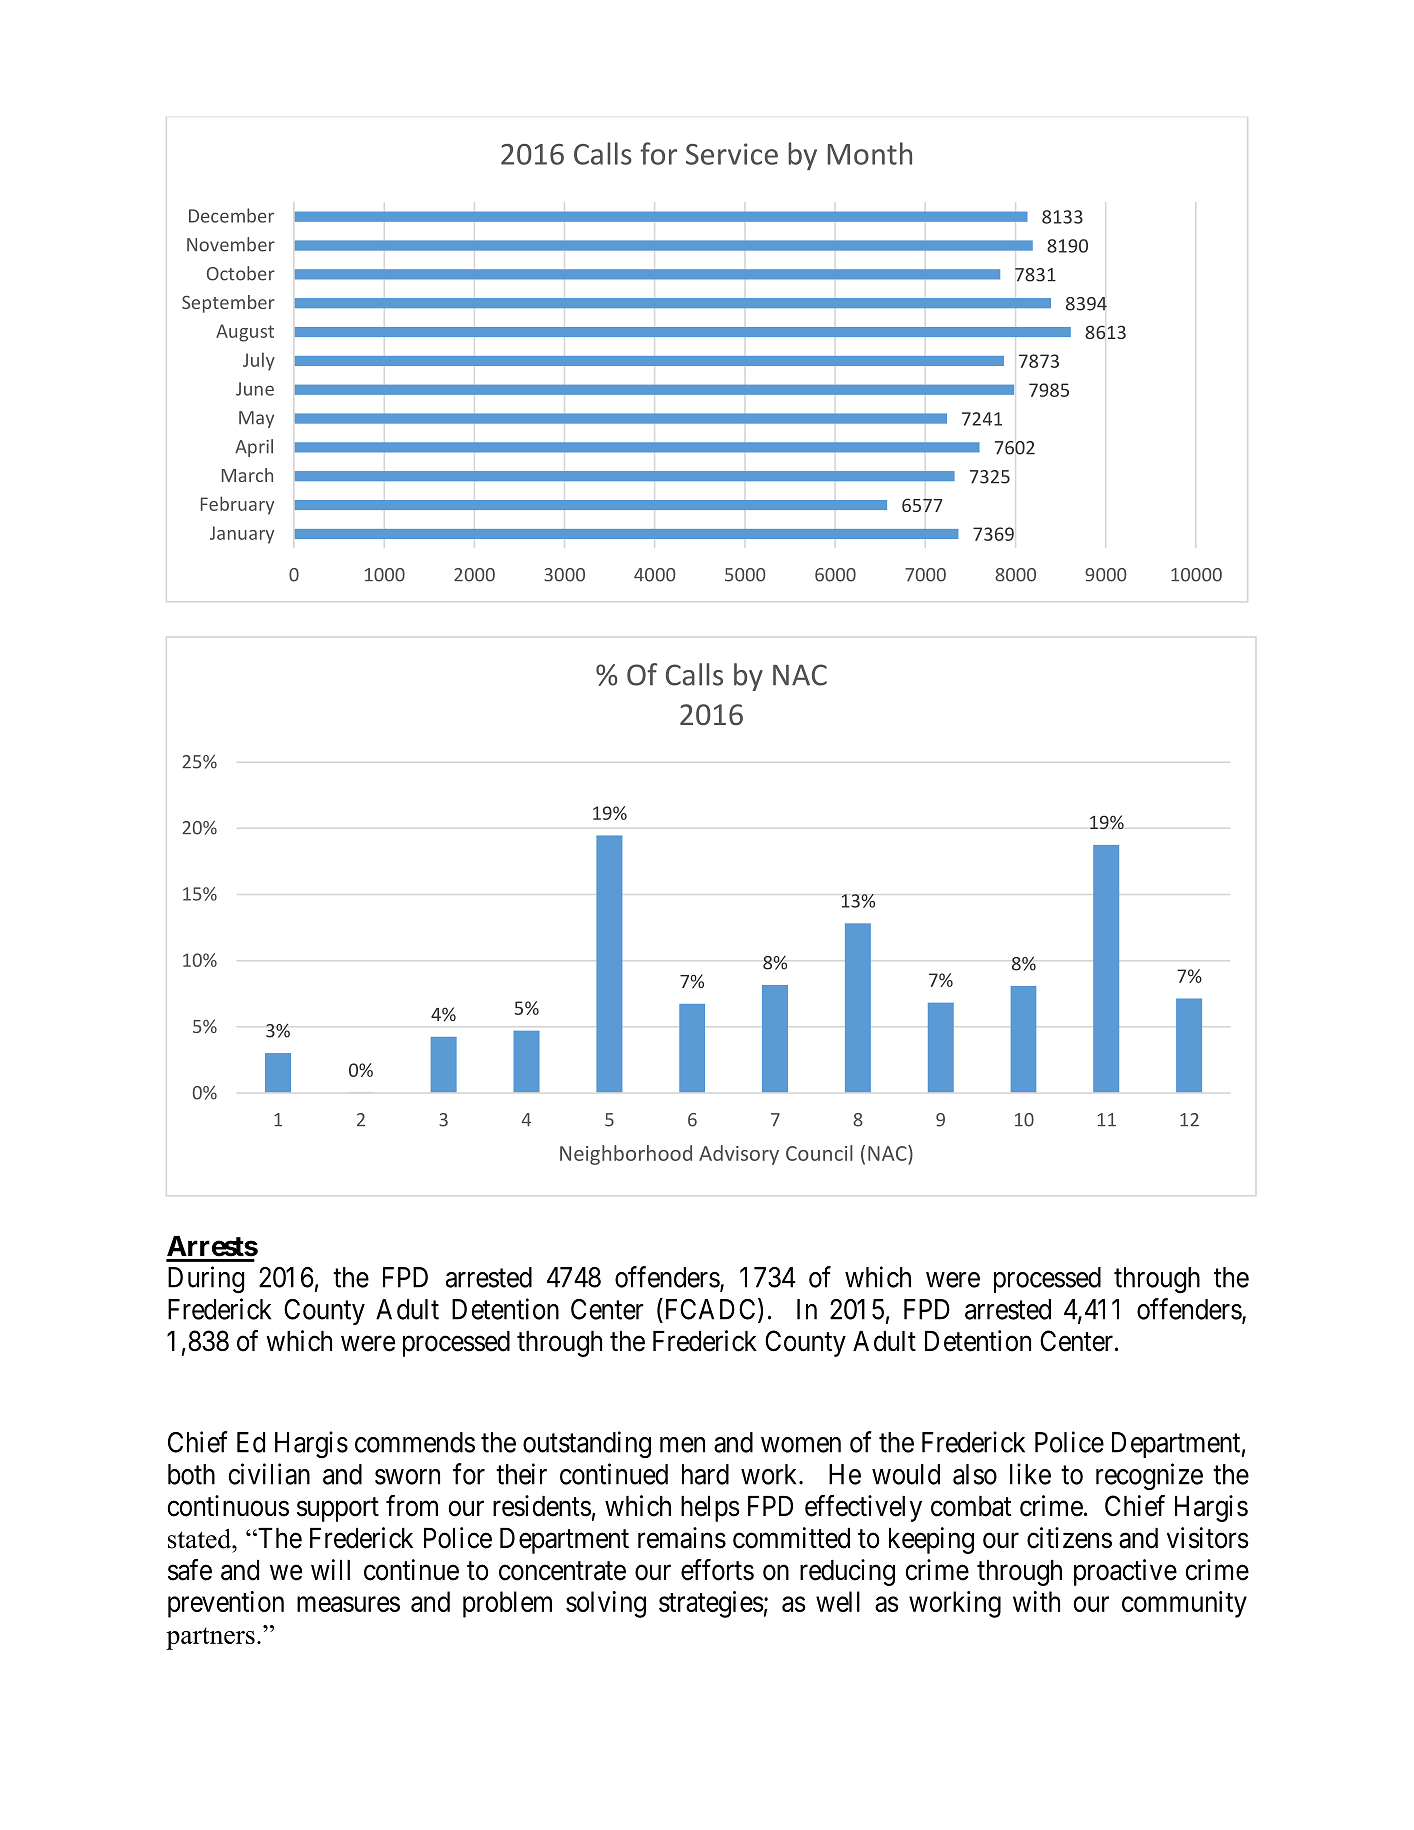 This screenshot has width=1414, height=1830. What do you see at coordinates (870, 153) in the screenshot?
I see `Month` at bounding box center [870, 153].
